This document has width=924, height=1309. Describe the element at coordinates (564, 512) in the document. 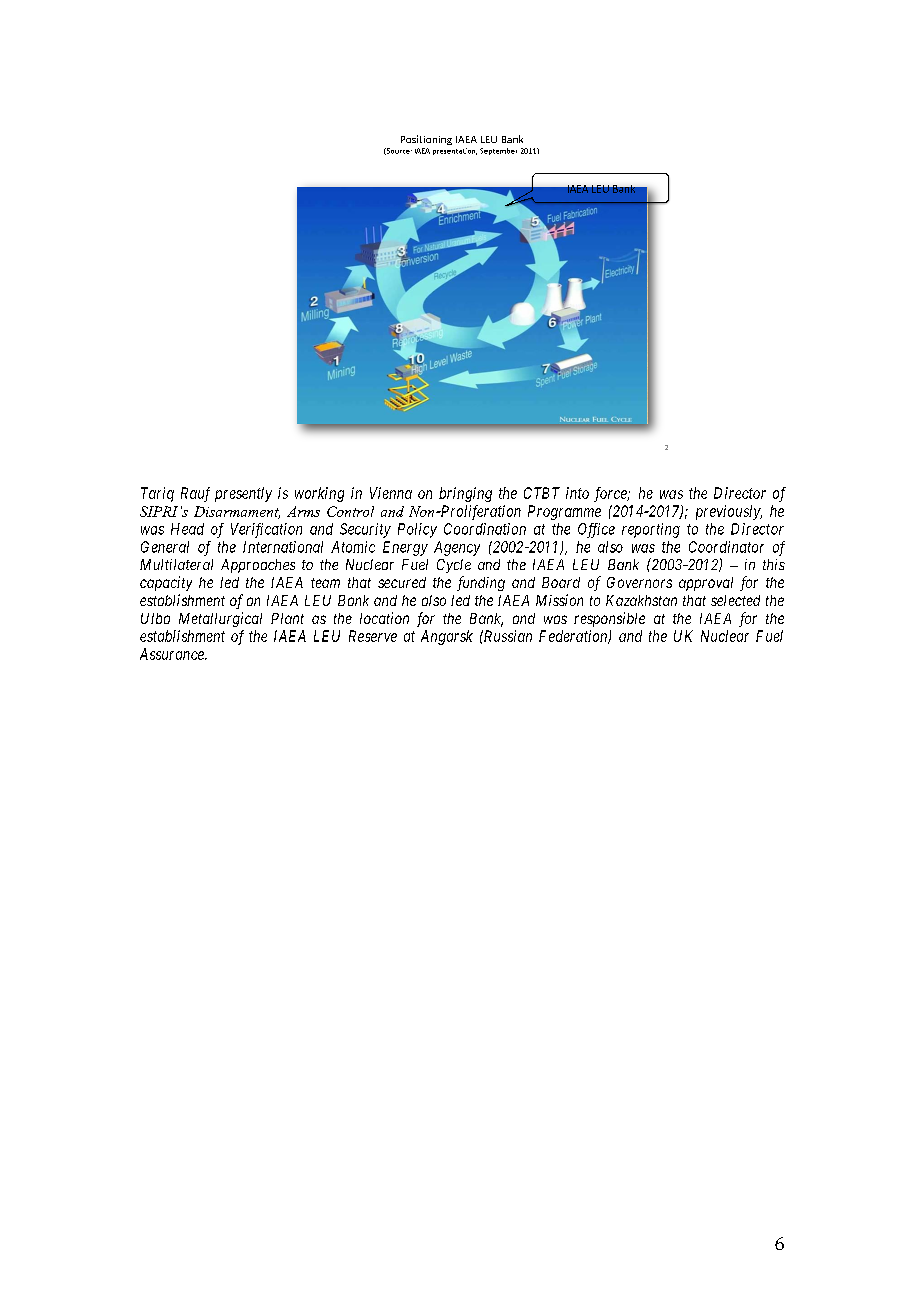

I see `Programme` at that location.
